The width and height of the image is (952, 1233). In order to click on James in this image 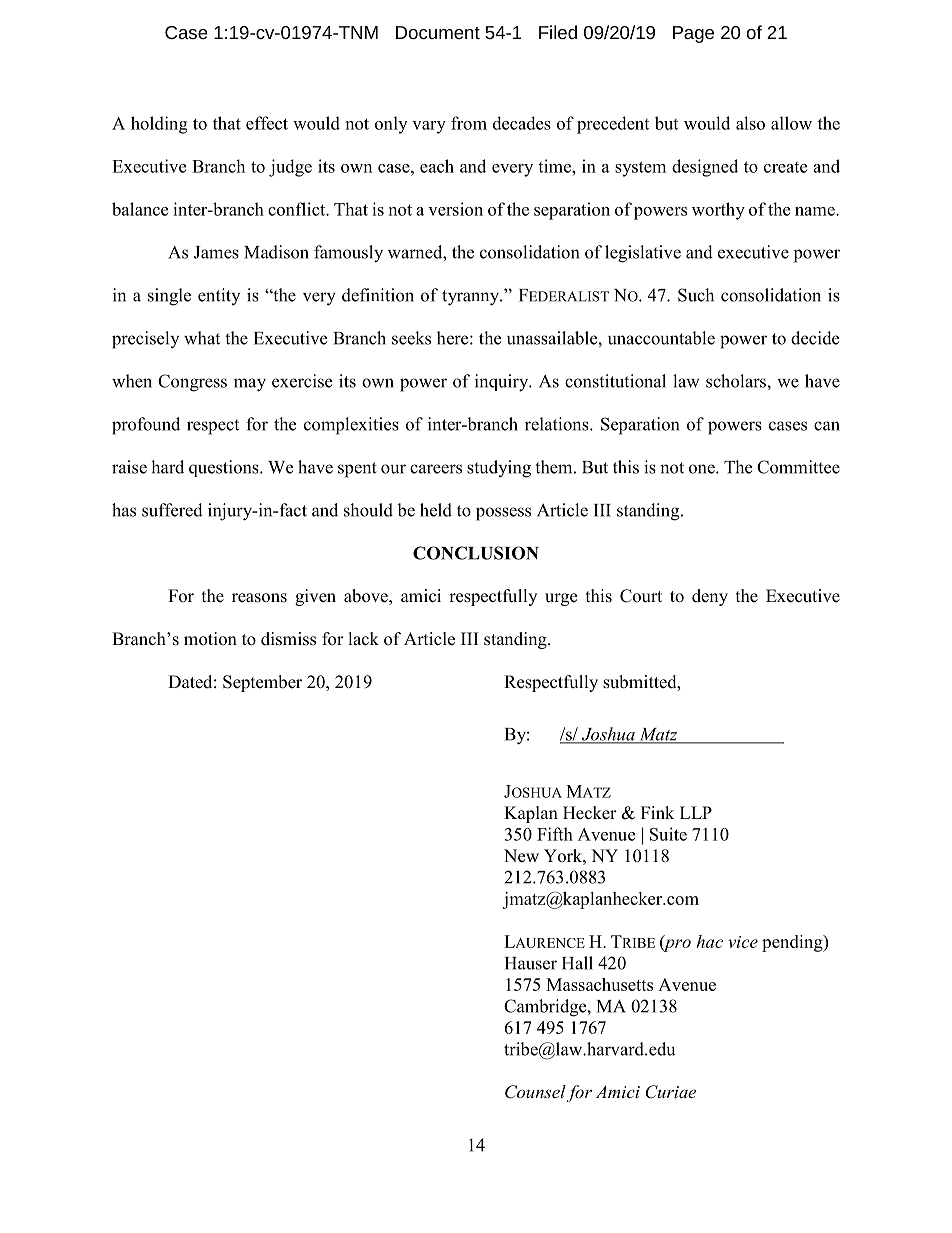, I will do `click(216, 252)`.
